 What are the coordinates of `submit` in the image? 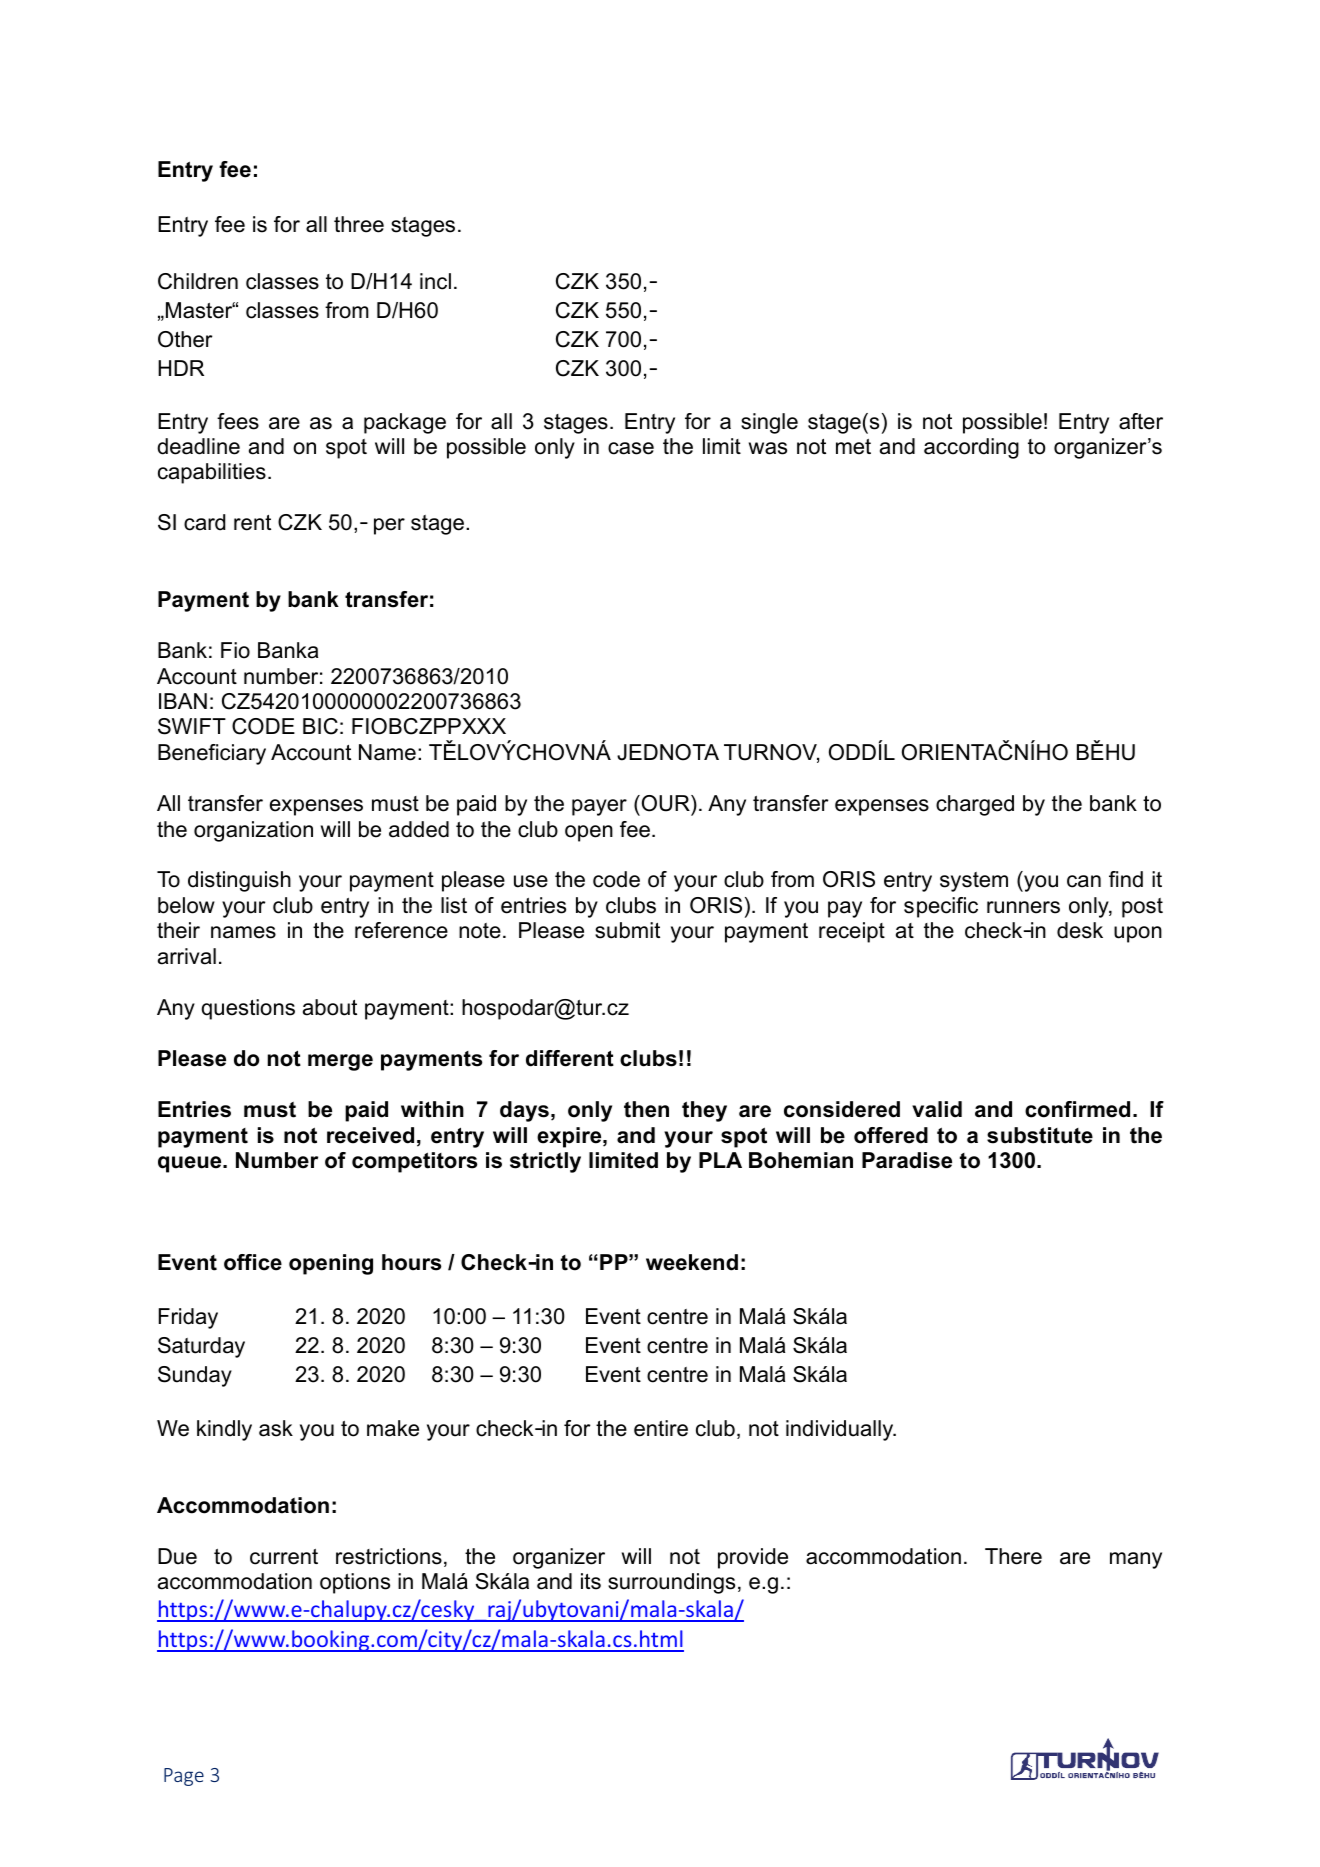 It's located at (627, 930).
